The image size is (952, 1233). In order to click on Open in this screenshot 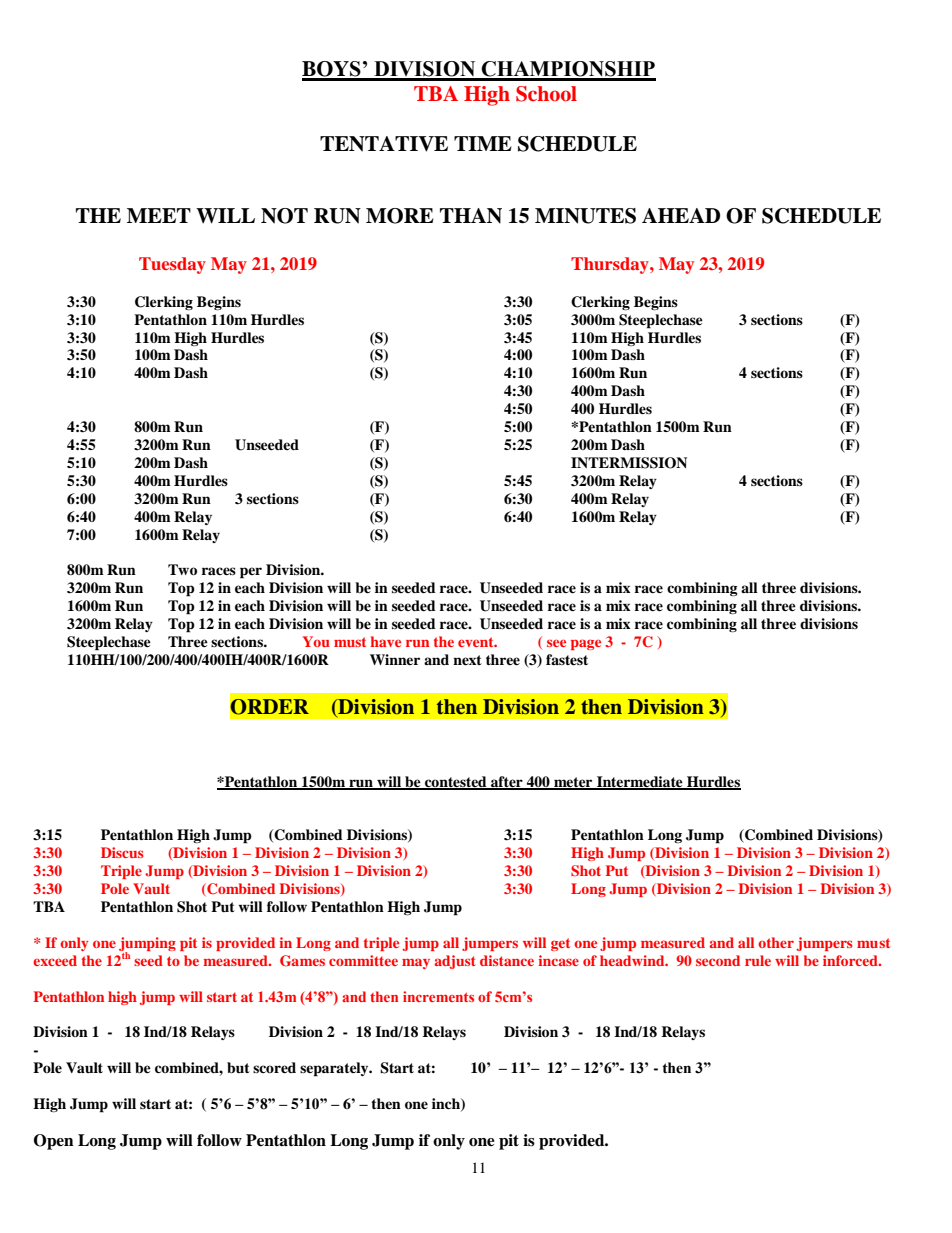, I will do `click(54, 1142)`.
